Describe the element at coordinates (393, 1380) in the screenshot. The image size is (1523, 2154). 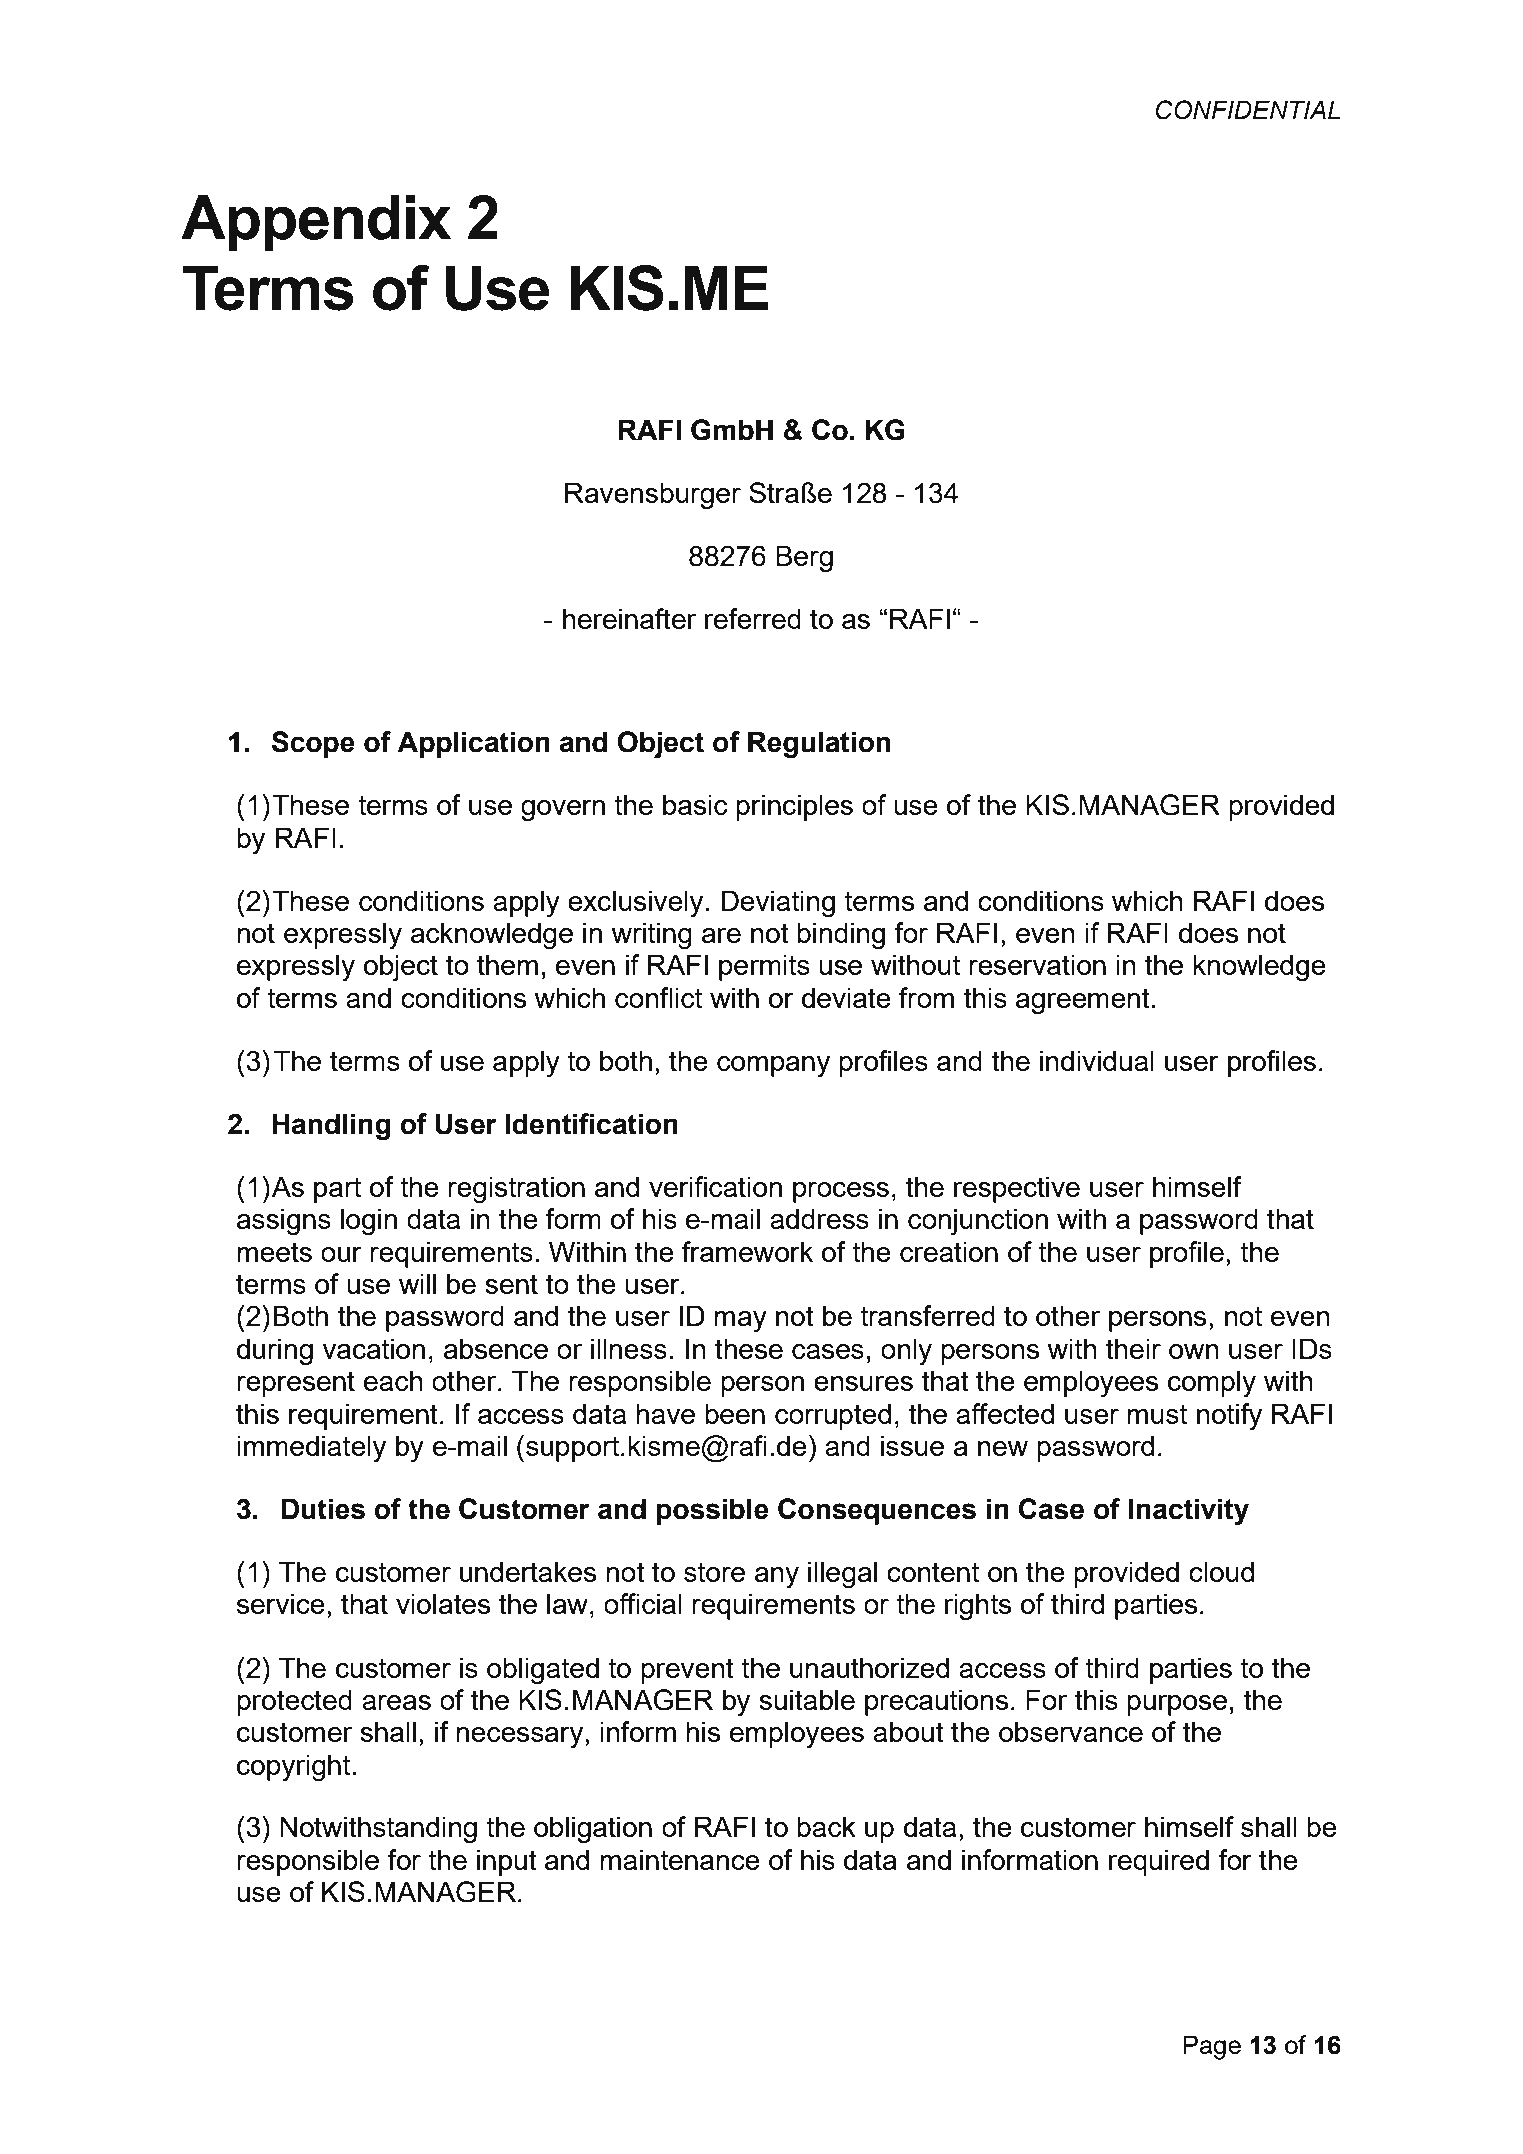
I see `each` at that location.
